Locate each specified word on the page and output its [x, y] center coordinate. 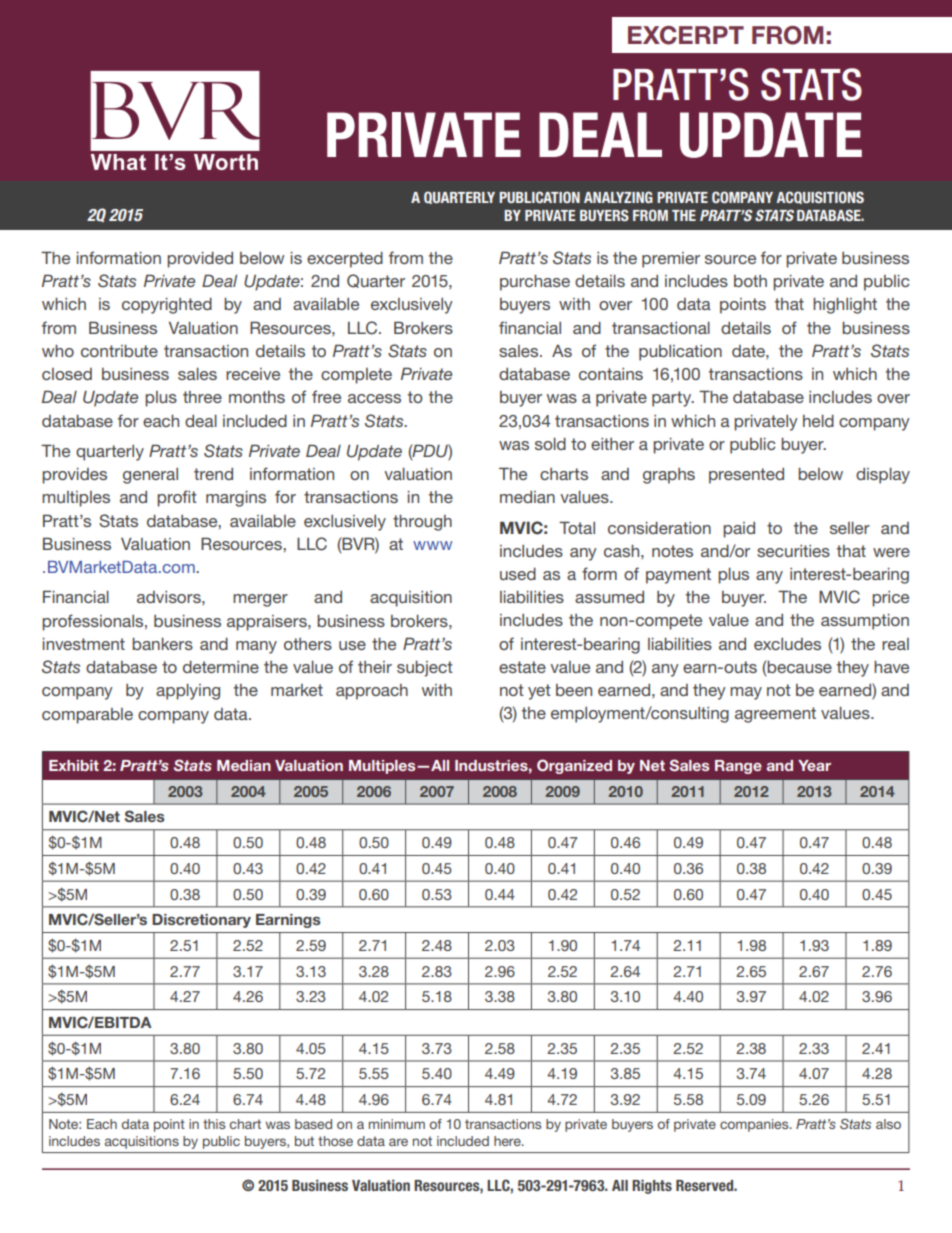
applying [188, 692]
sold [550, 444]
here [508, 1141]
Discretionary [201, 921]
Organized [574, 766]
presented [746, 476]
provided [200, 260]
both [750, 281]
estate [522, 667]
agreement [775, 715]
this [214, 1124]
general [150, 476]
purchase [535, 283]
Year [814, 765]
